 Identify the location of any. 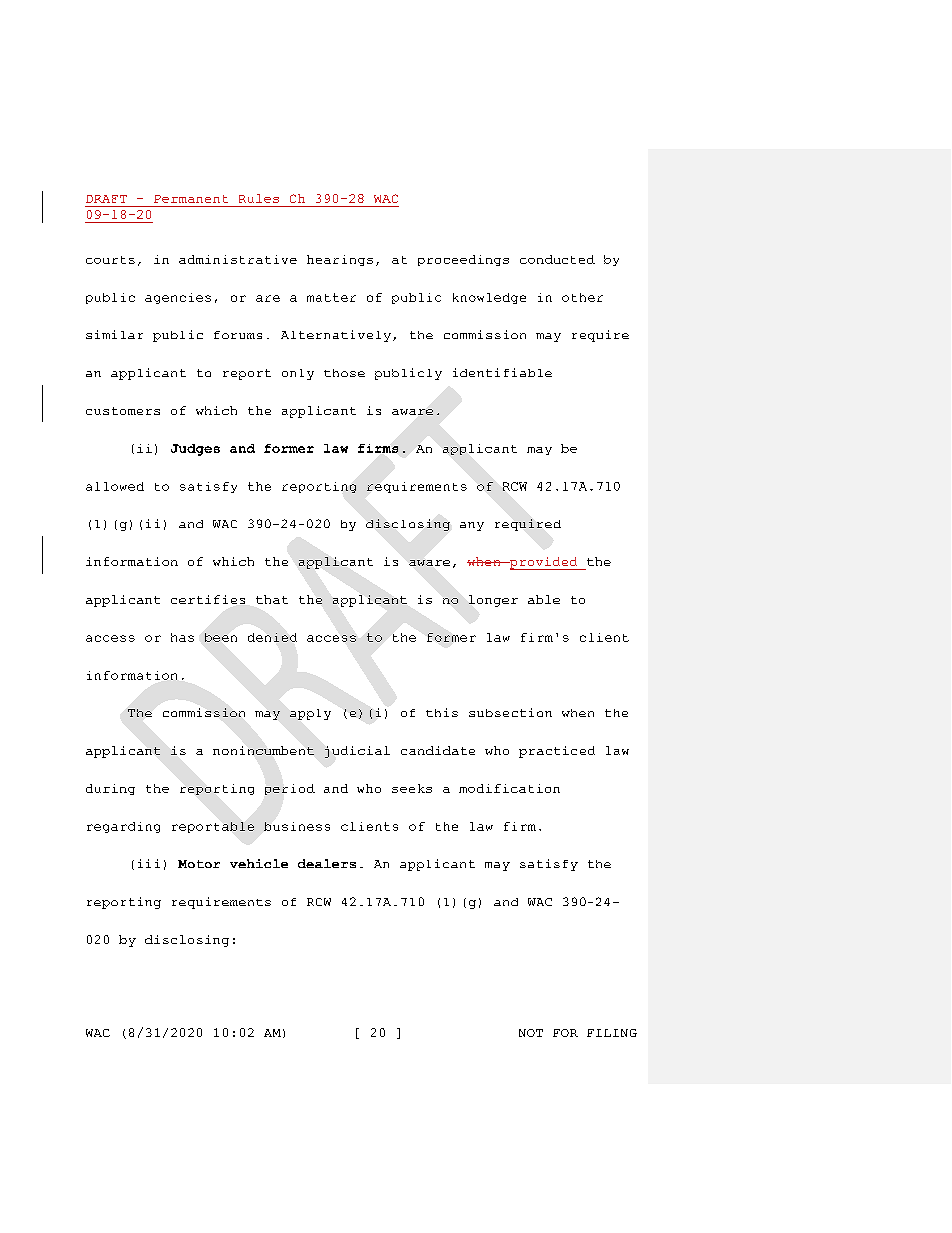
(472, 526).
